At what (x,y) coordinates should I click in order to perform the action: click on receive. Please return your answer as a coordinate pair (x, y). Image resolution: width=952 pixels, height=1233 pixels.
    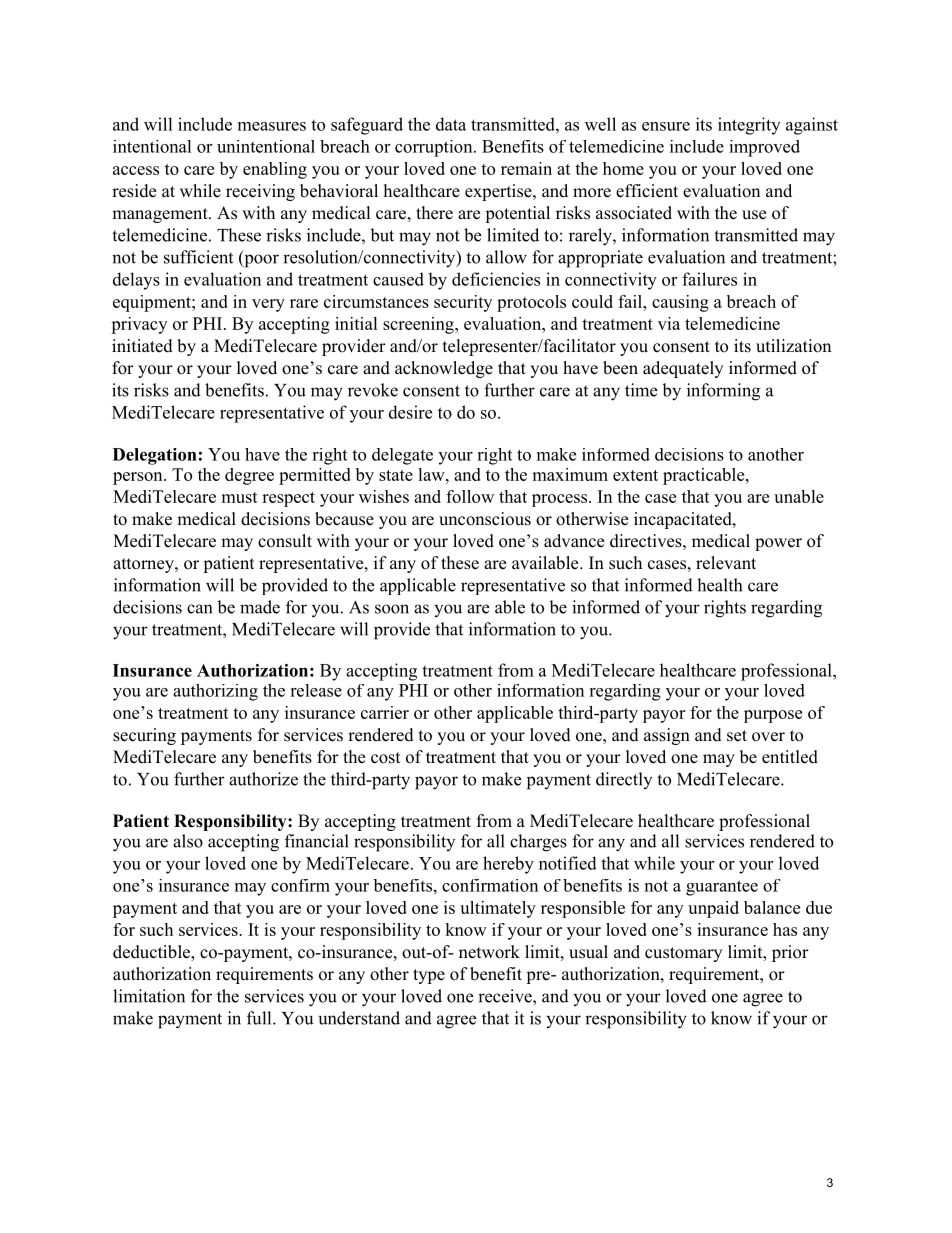
    Looking at the image, I should click on (506, 996).
